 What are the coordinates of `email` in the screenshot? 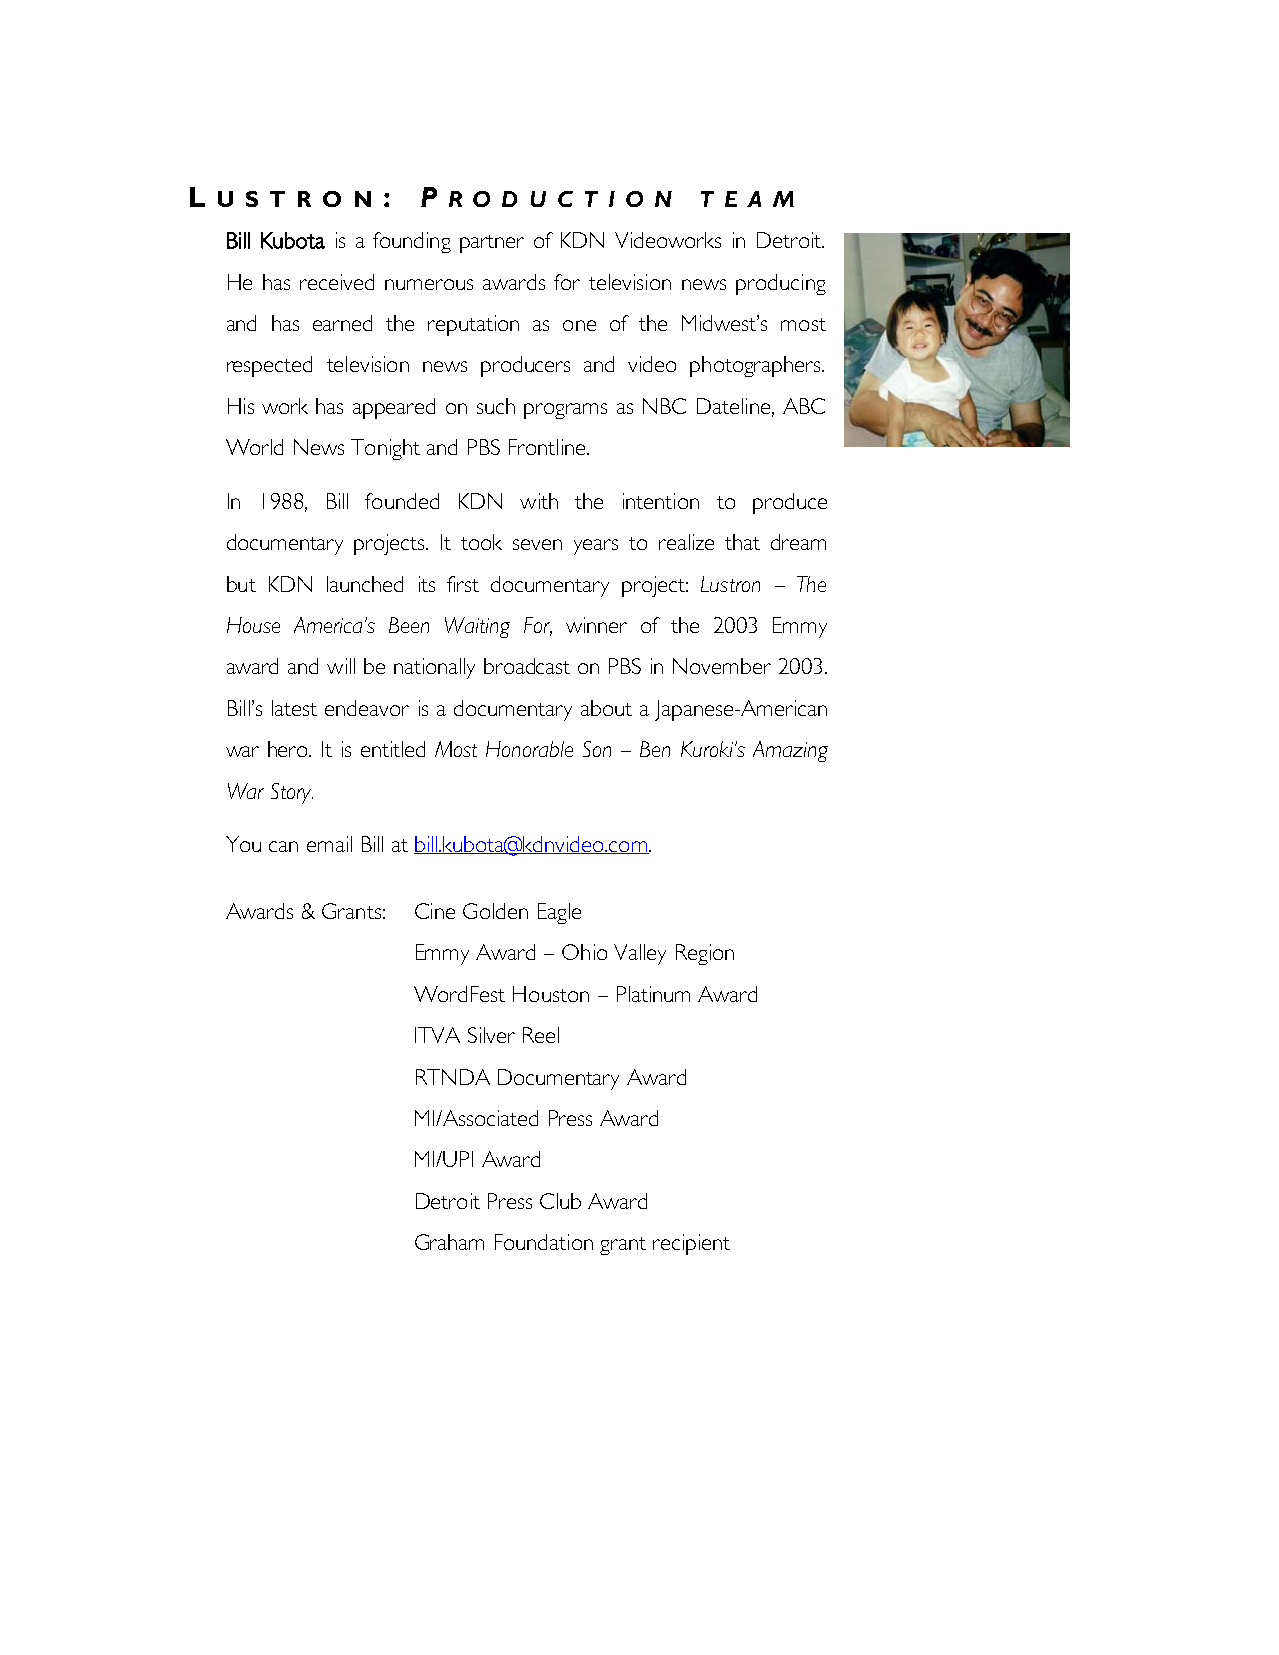 It's located at (329, 844).
